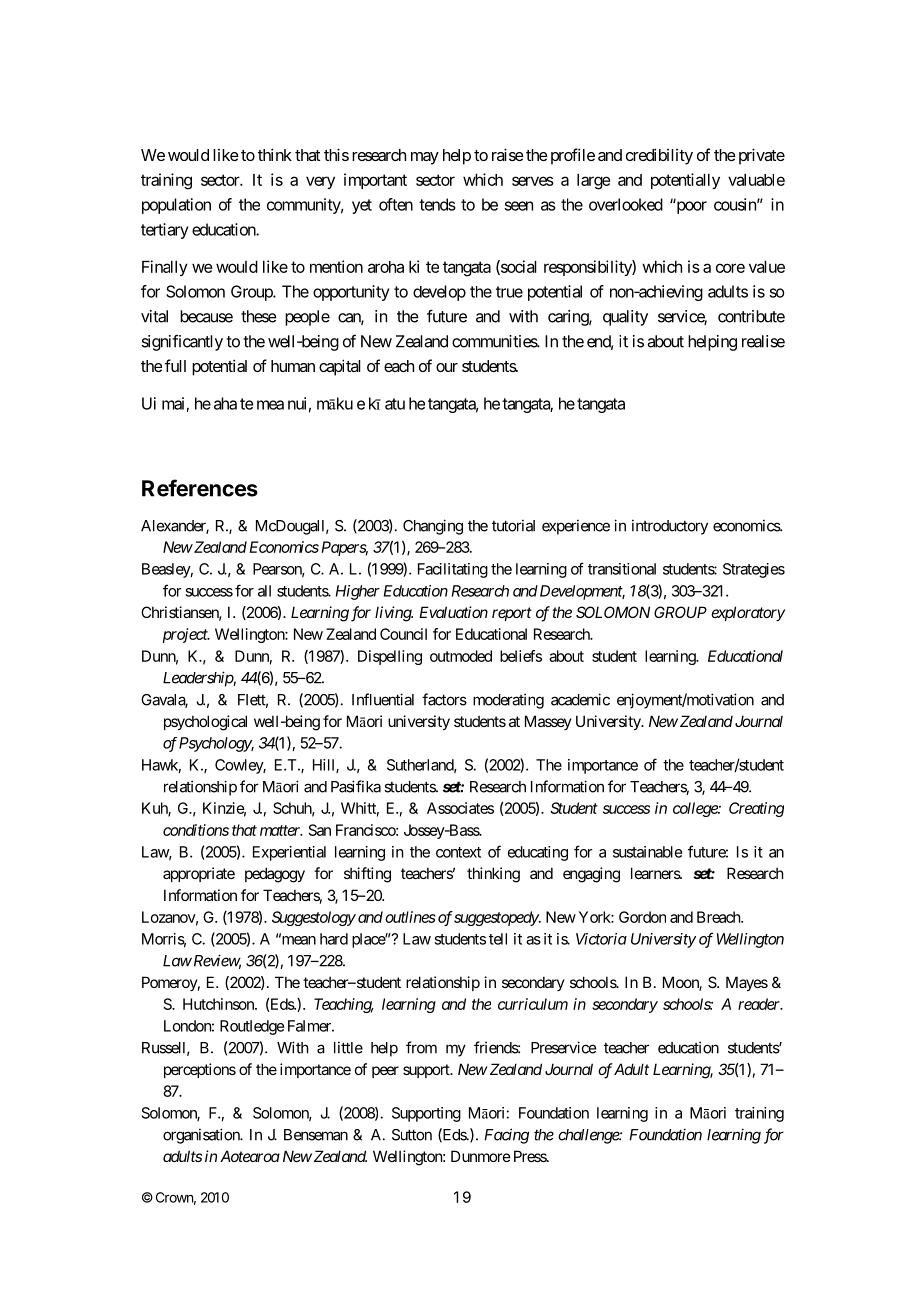  What do you see at coordinates (205, 723) in the screenshot?
I see `psychological` at bounding box center [205, 723].
